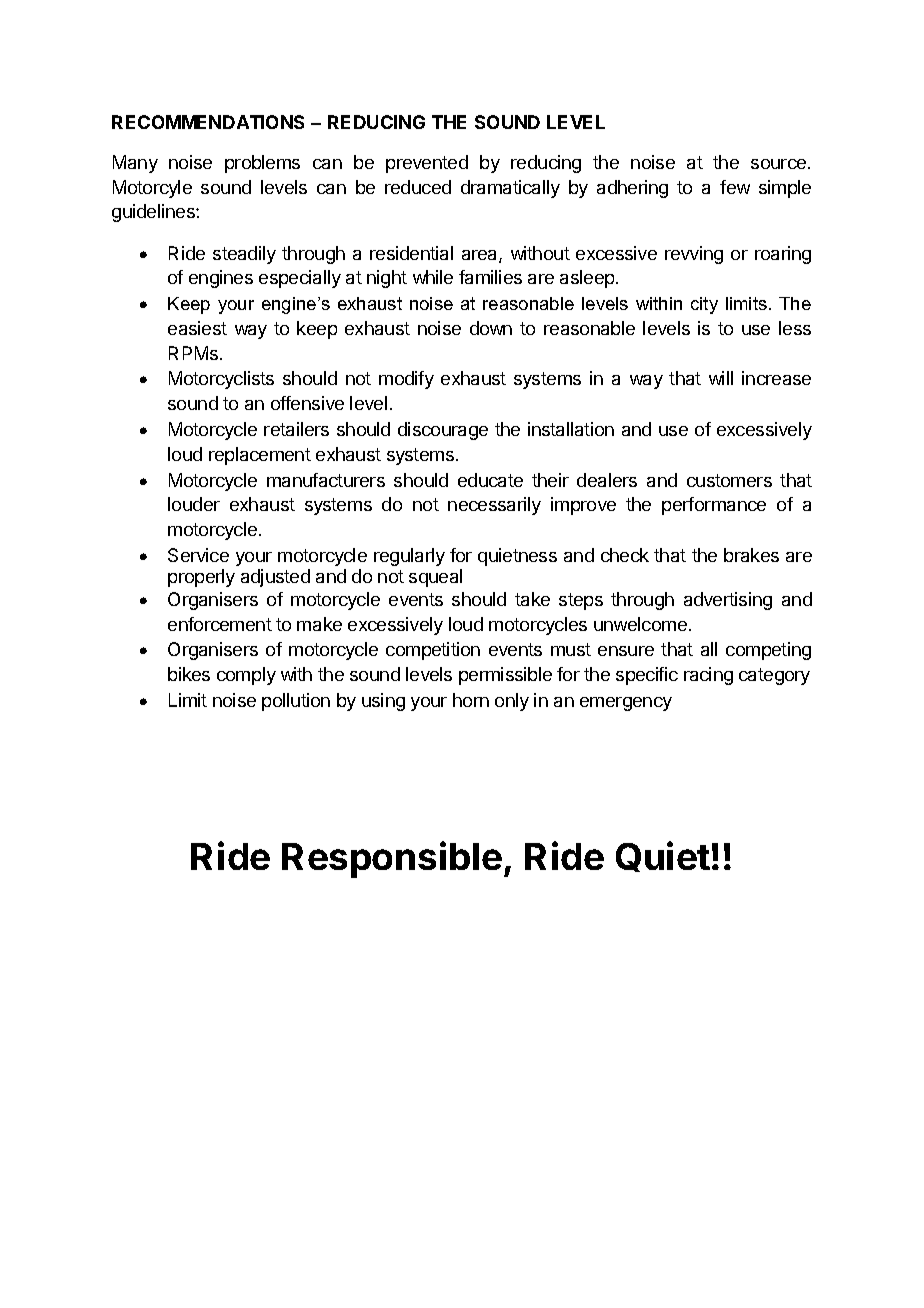 Image resolution: width=924 pixels, height=1308 pixels. What do you see at coordinates (490, 480) in the image?
I see `educate` at bounding box center [490, 480].
